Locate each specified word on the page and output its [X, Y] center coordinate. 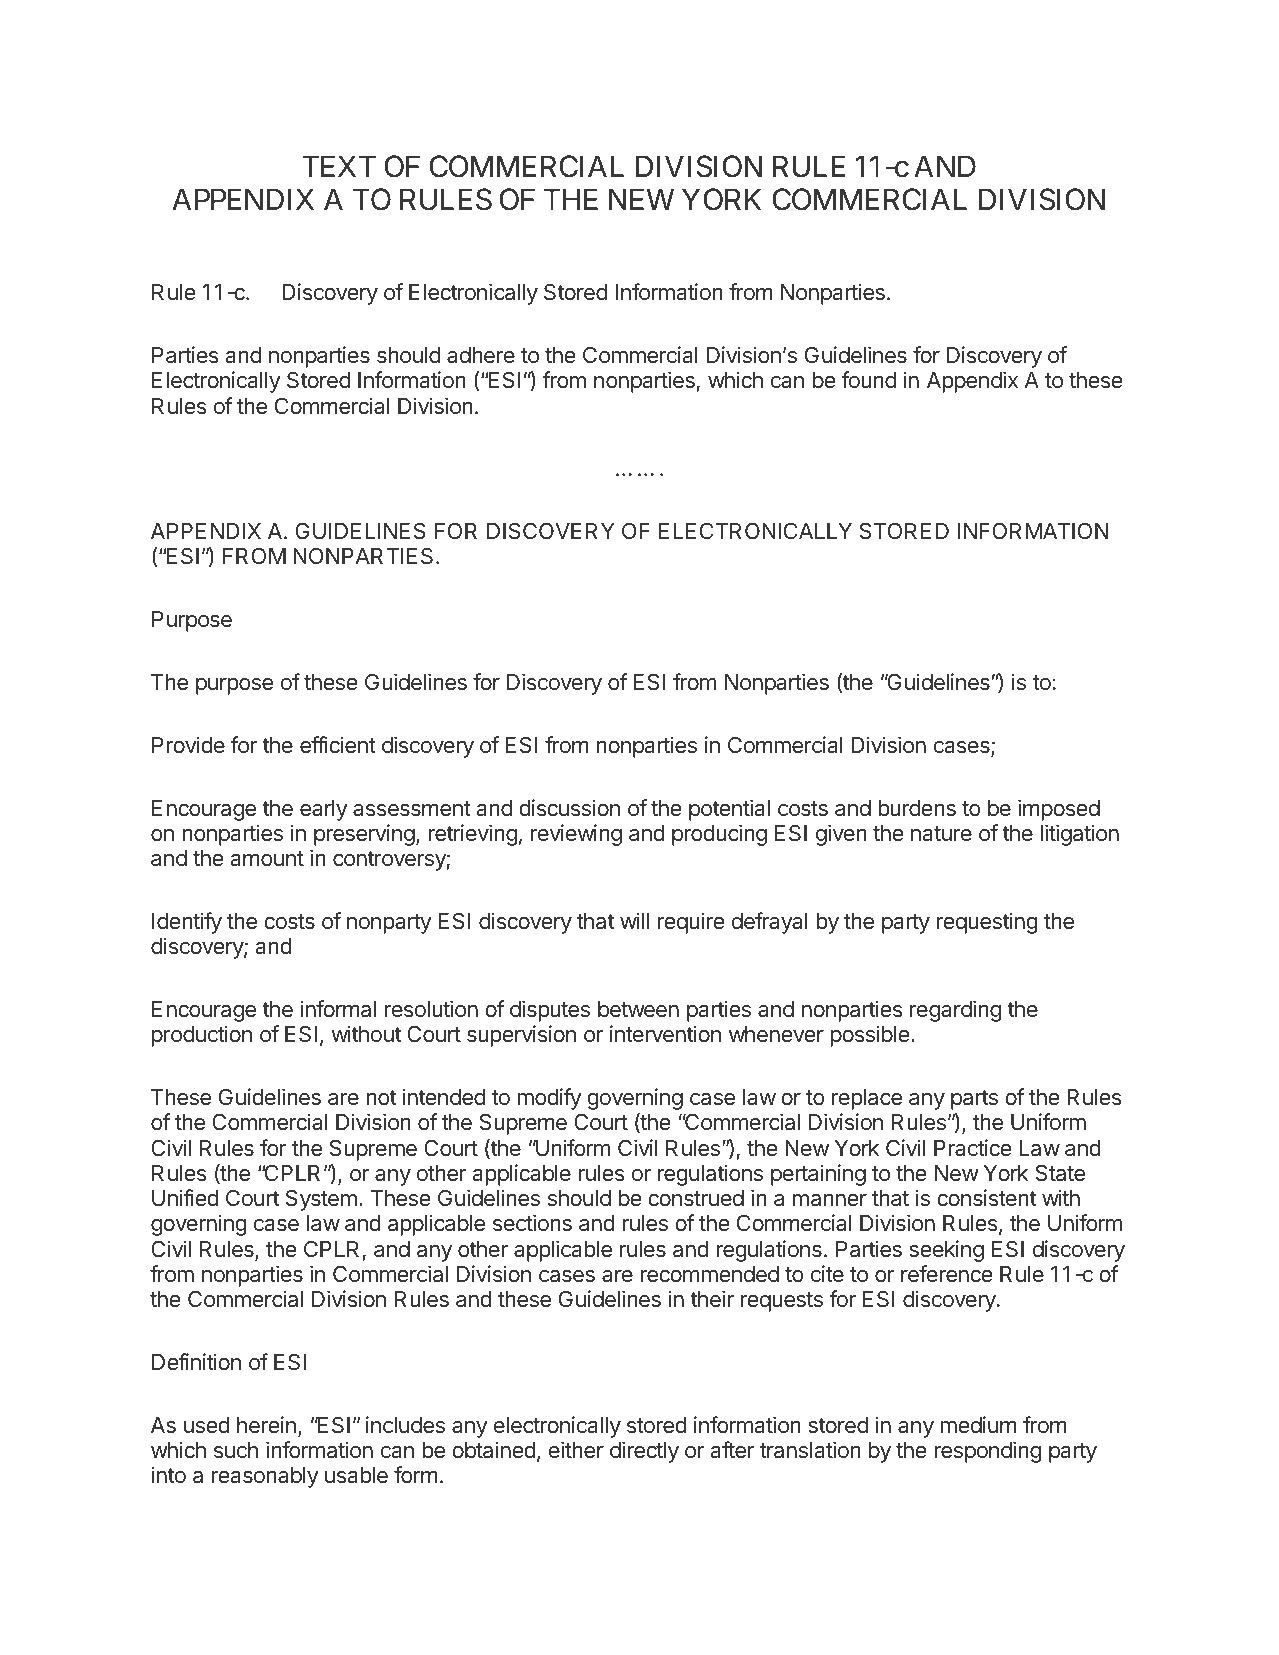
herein [266, 1425]
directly [644, 1452]
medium [978, 1425]
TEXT [339, 166]
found [868, 379]
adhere [481, 355]
